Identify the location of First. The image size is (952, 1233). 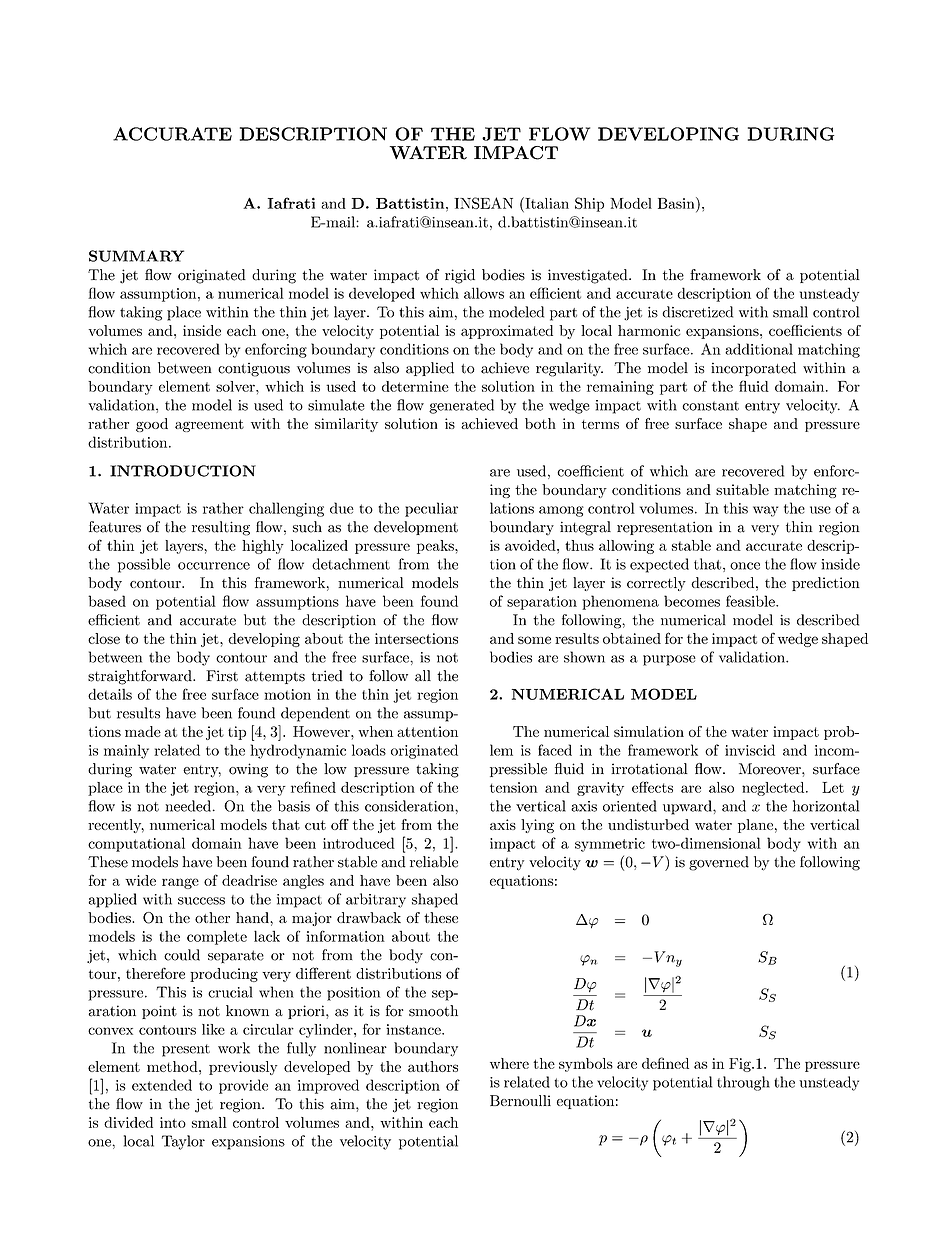
(222, 676).
